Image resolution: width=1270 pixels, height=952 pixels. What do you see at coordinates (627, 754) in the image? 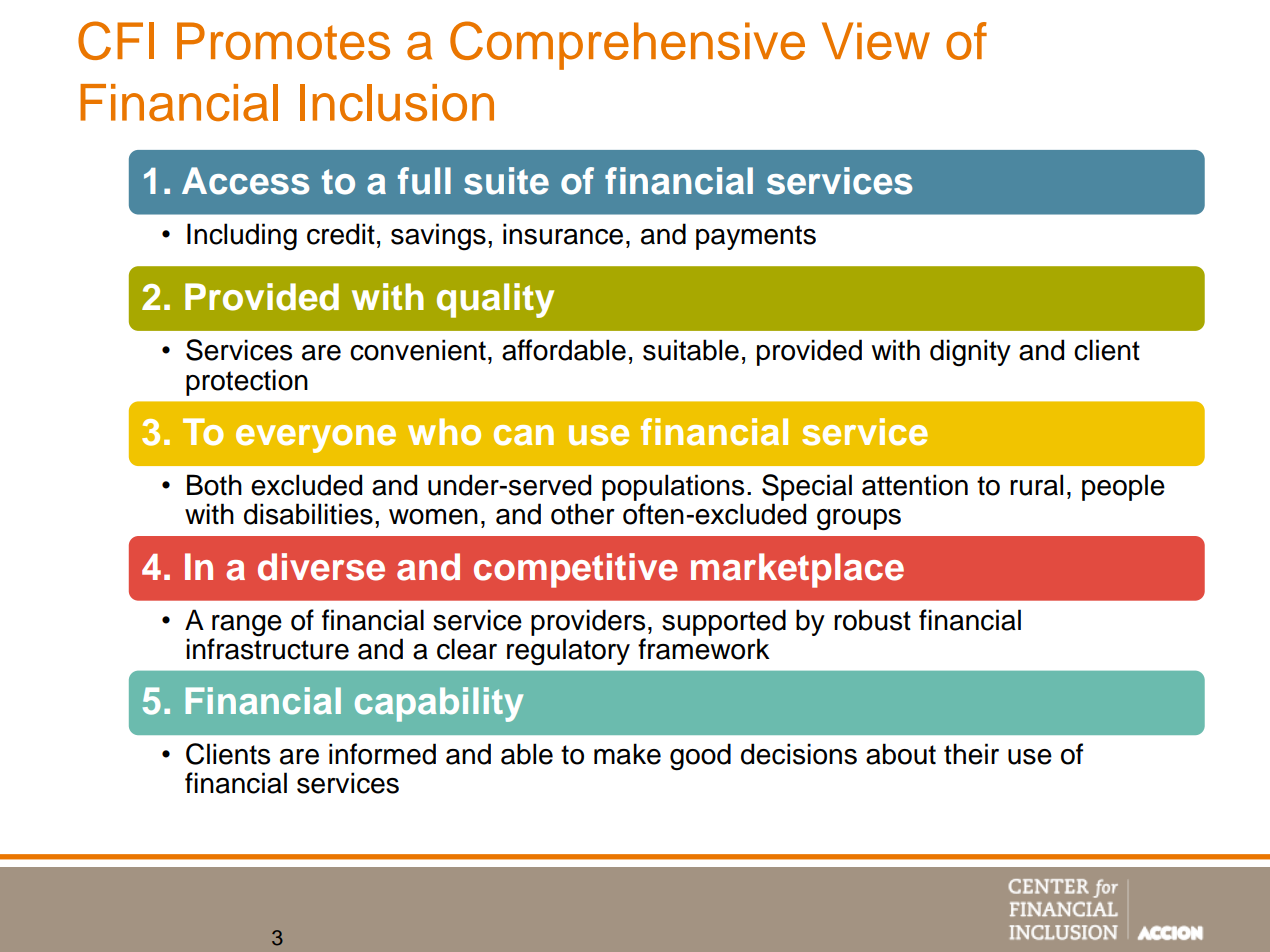
I see `make` at bounding box center [627, 754].
